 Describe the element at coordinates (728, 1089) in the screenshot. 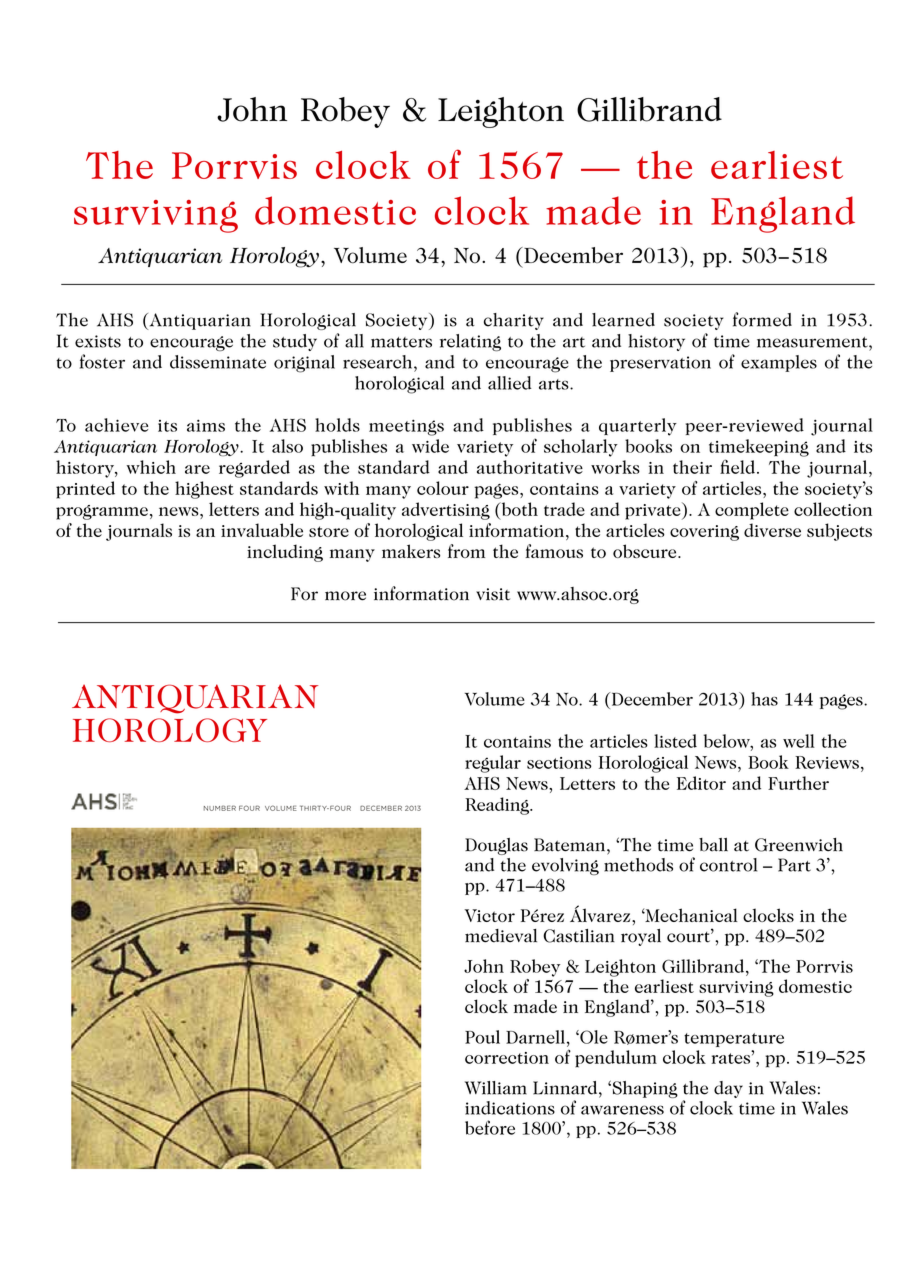

I see `day` at that location.
